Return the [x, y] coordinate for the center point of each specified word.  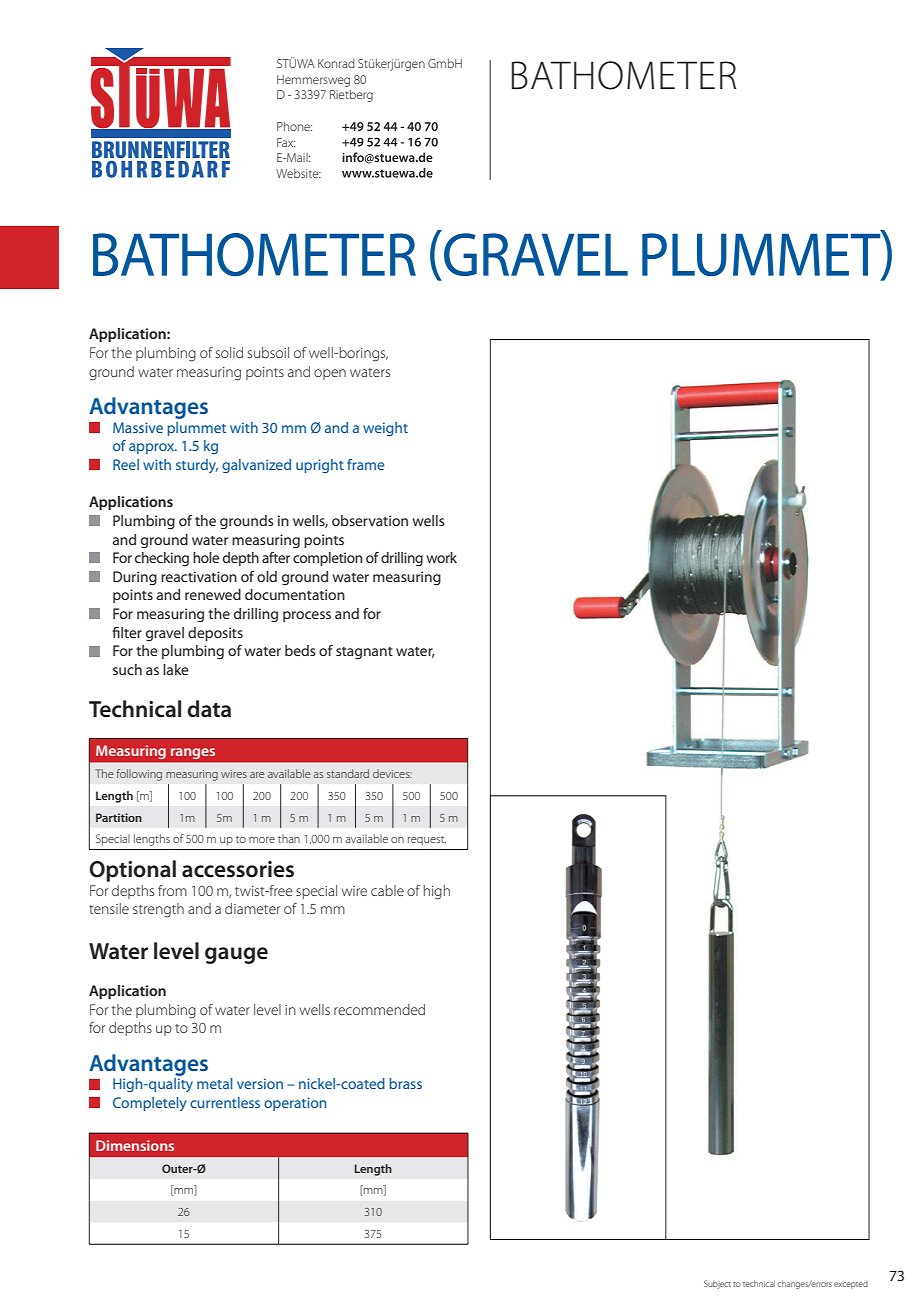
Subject [717, 1284]
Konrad [336, 63]
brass [405, 1083]
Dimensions [135, 1145]
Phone [294, 126]
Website [298, 173]
